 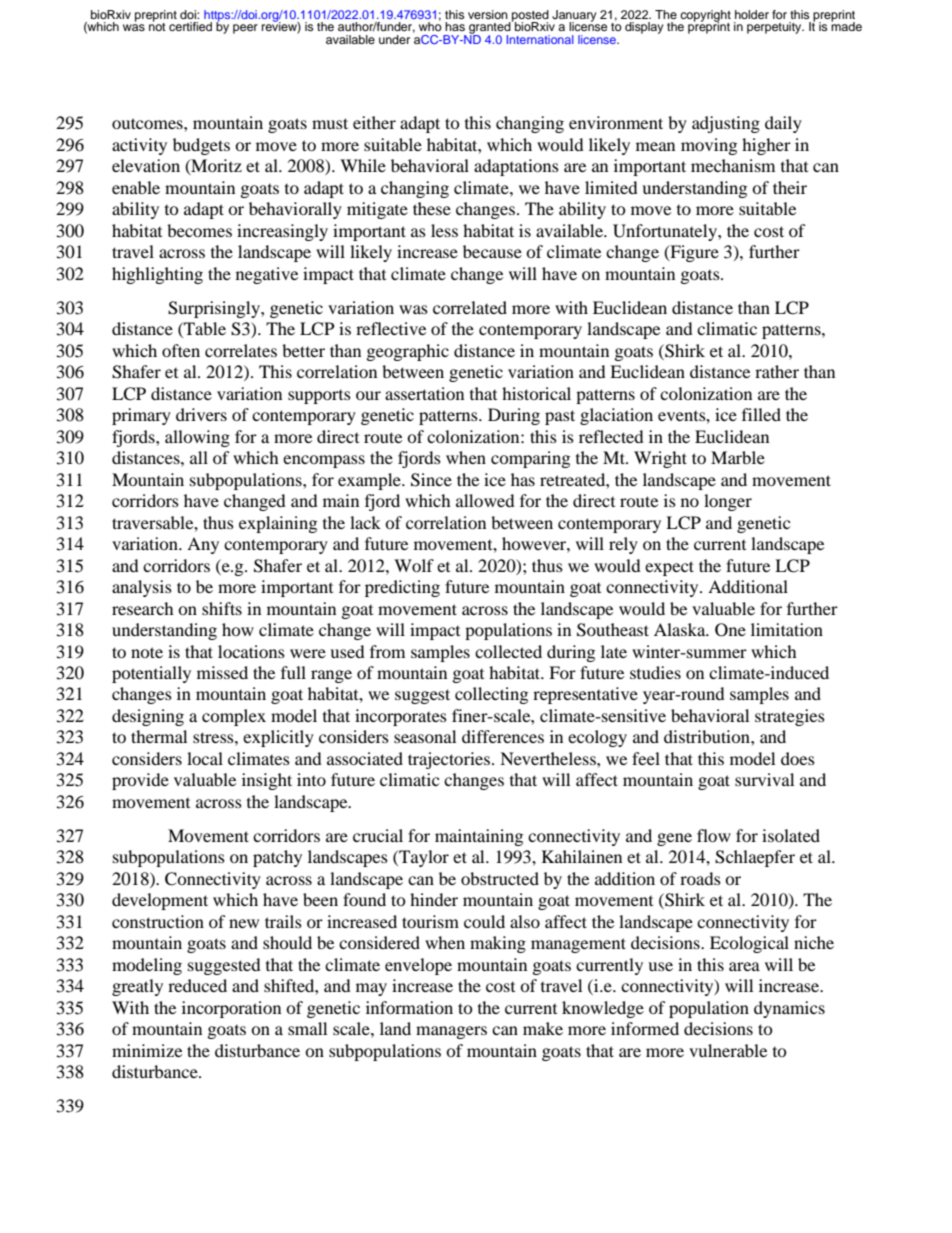 I want to click on version, so click(x=488, y=14).
